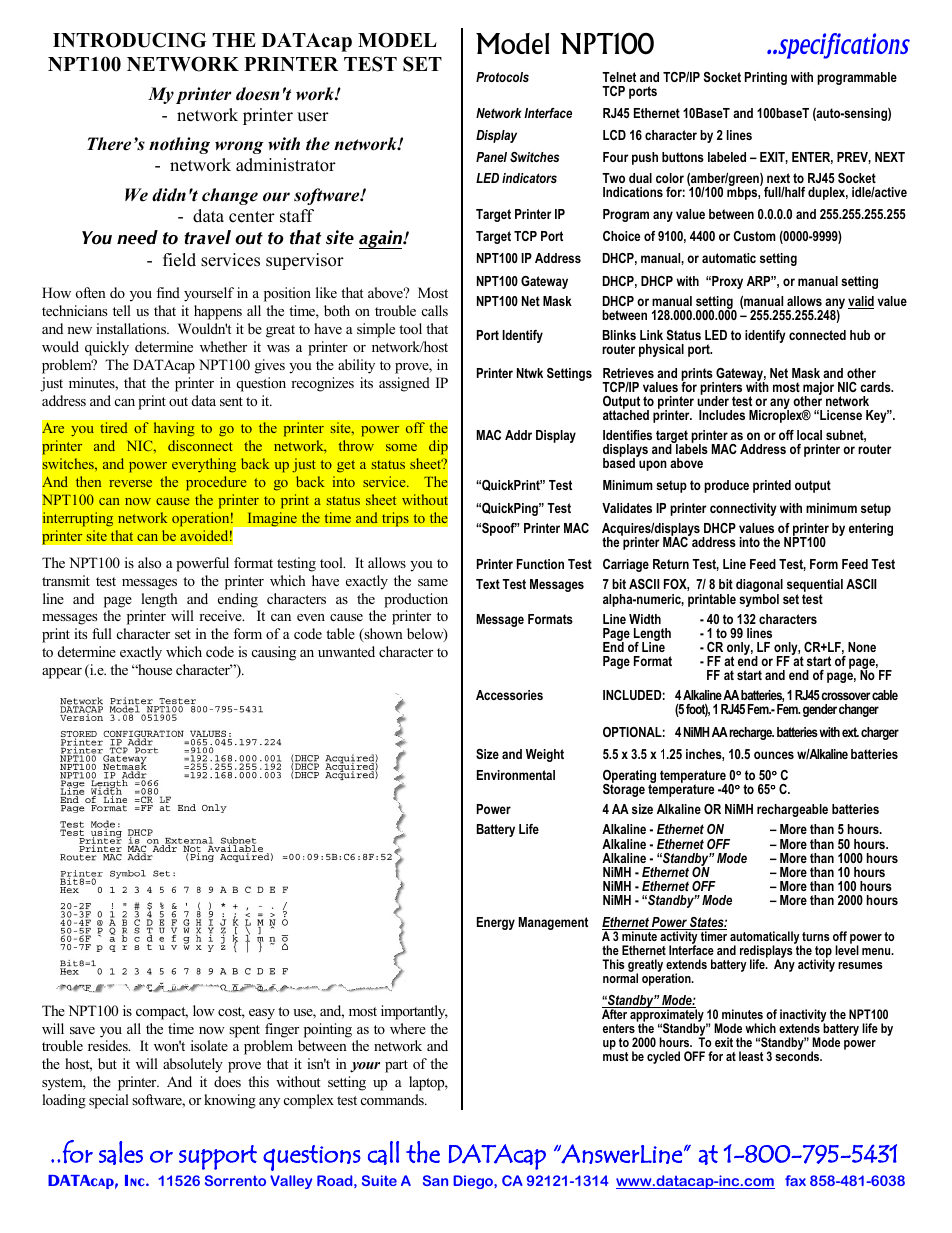  Describe the element at coordinates (129, 40) in the screenshot. I see `INTRODUCING` at that location.
